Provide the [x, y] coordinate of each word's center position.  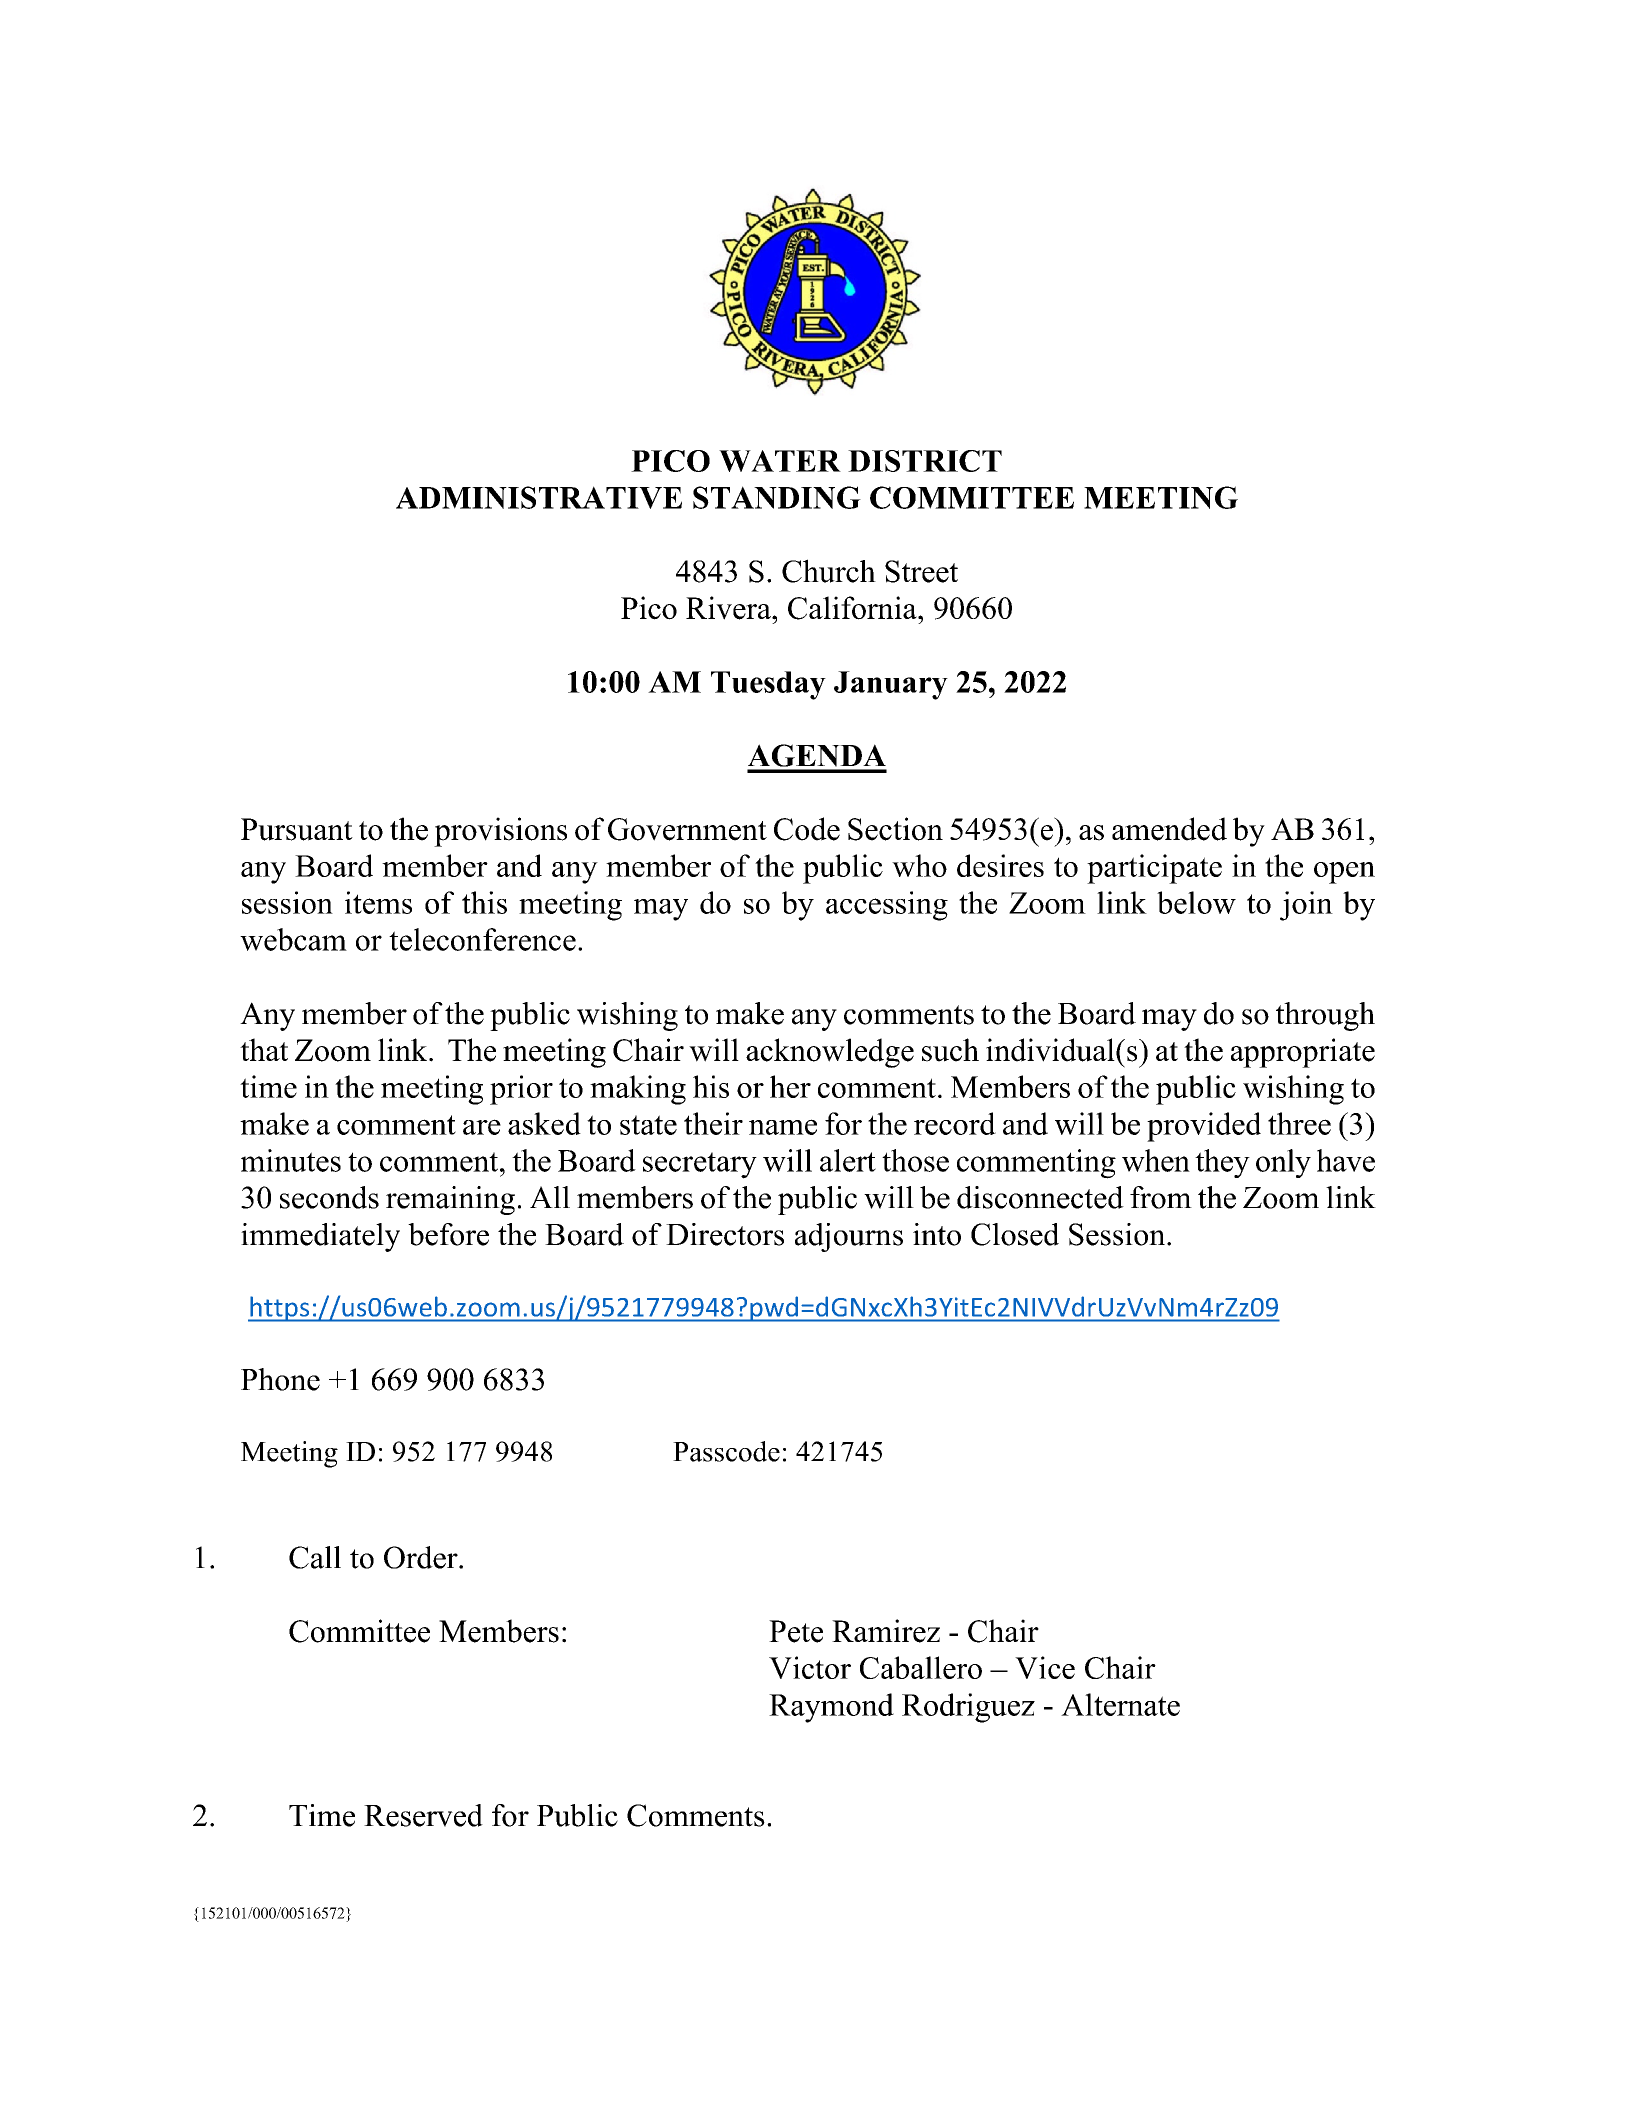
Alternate [1120, 1704]
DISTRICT [925, 461]
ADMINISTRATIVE [539, 497]
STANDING [777, 497]
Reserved [423, 1815]
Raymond [831, 1708]
